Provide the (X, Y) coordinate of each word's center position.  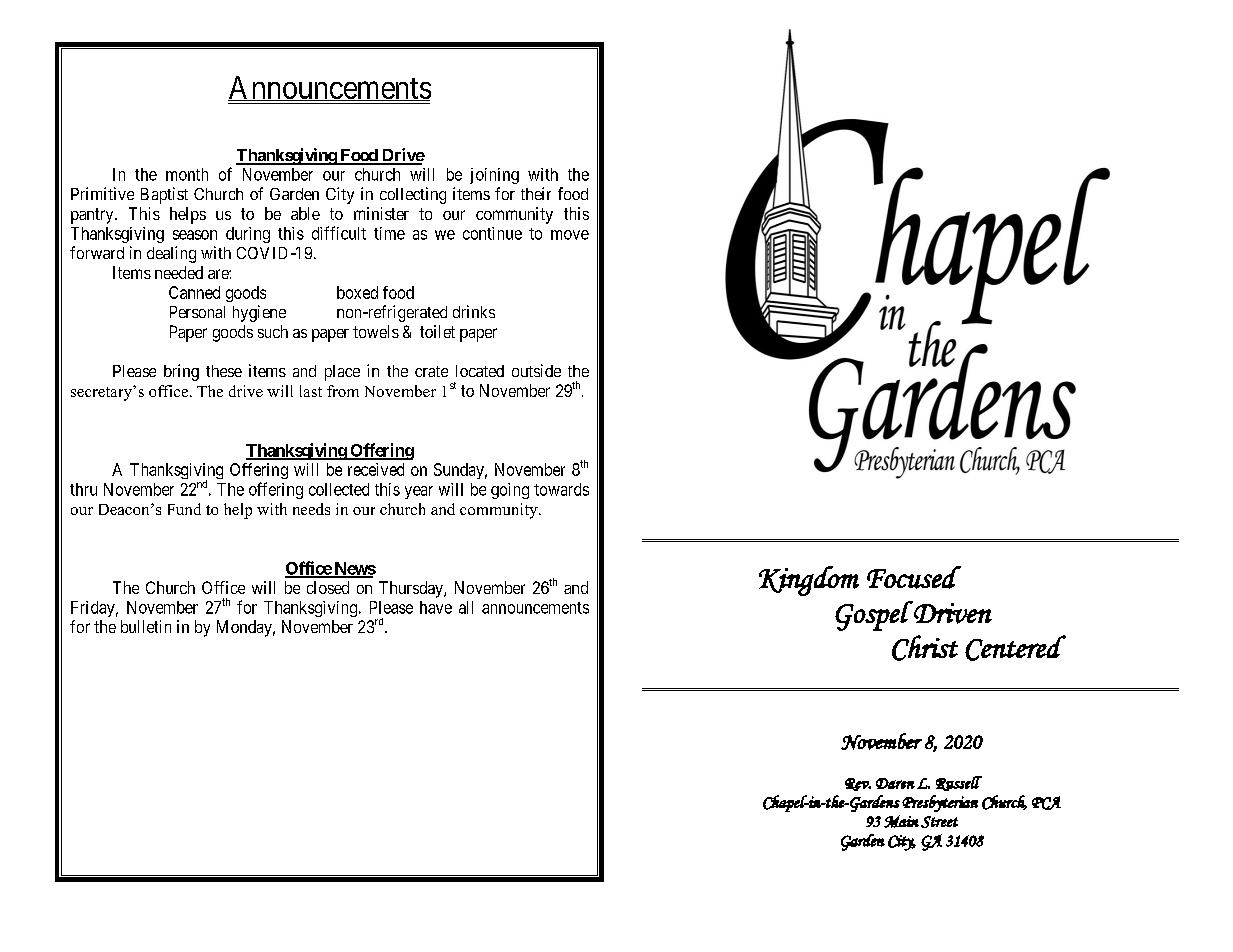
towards (561, 489)
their (536, 193)
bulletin (146, 626)
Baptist (164, 195)
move (570, 235)
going (510, 491)
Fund (184, 509)
